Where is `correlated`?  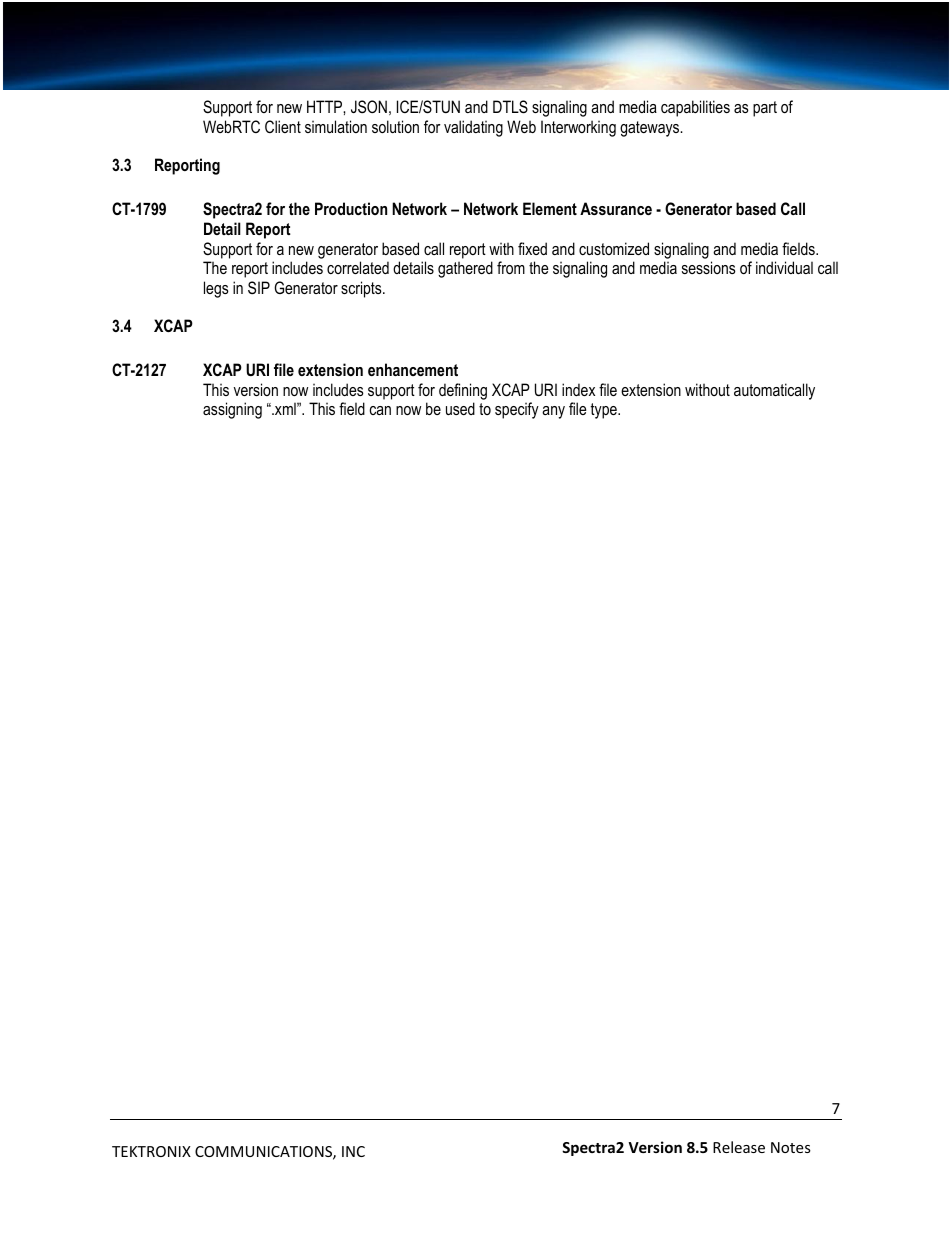
correlated is located at coordinates (358, 267).
